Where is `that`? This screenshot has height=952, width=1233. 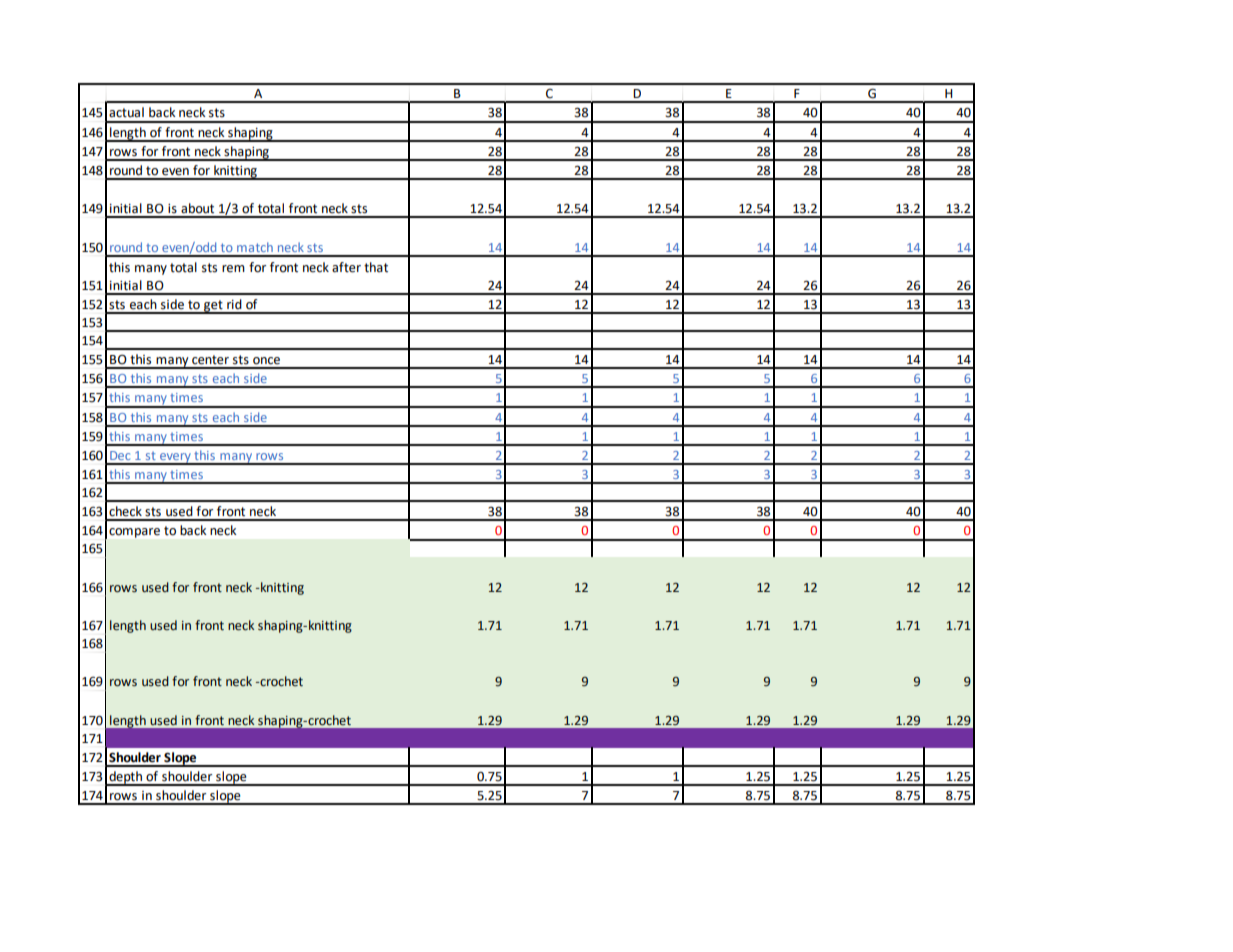
that is located at coordinates (376, 267).
